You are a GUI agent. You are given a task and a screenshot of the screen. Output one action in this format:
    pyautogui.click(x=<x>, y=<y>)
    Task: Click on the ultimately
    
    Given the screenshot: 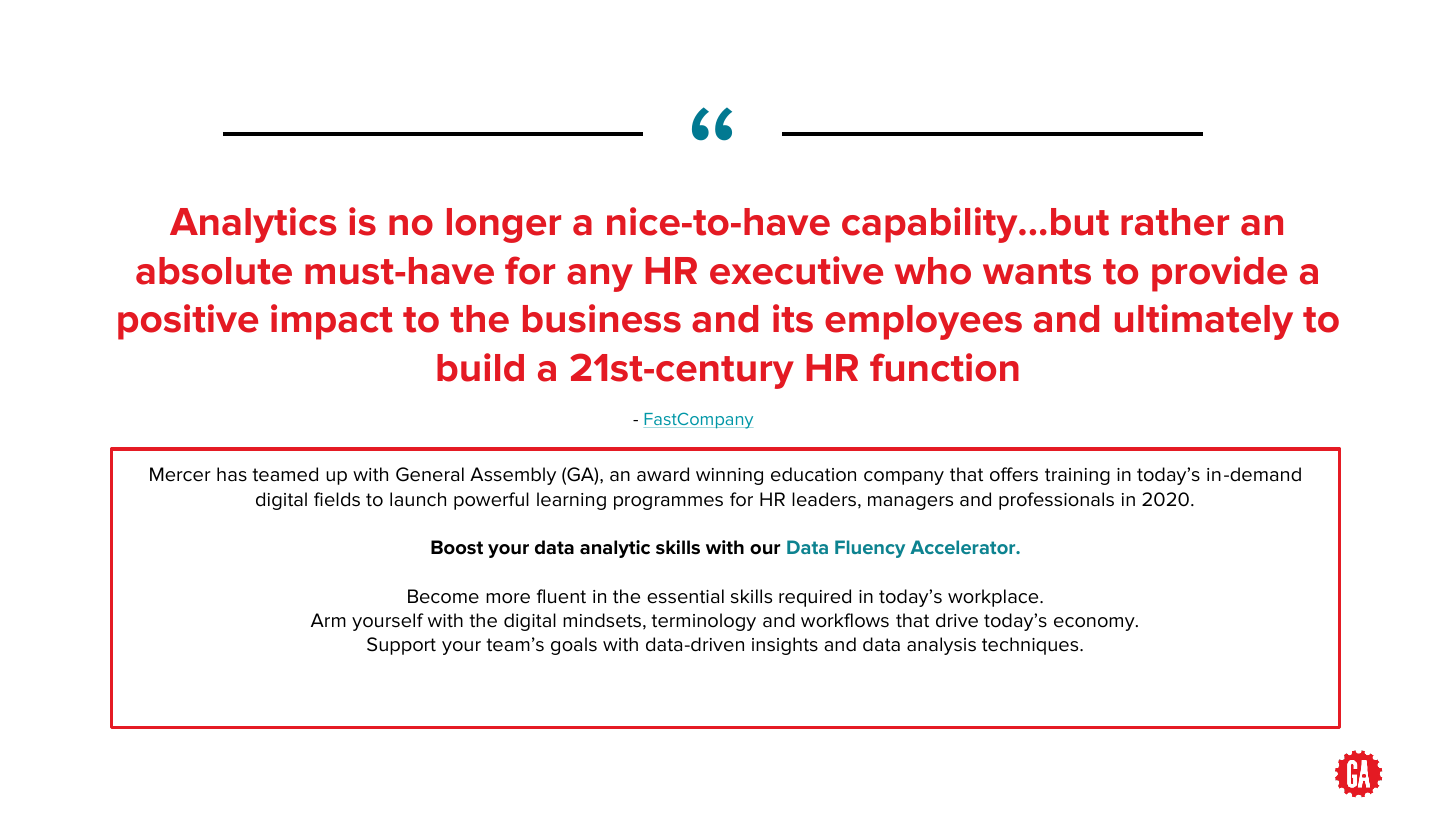 What is the action you would take?
    pyautogui.click(x=1204, y=322)
